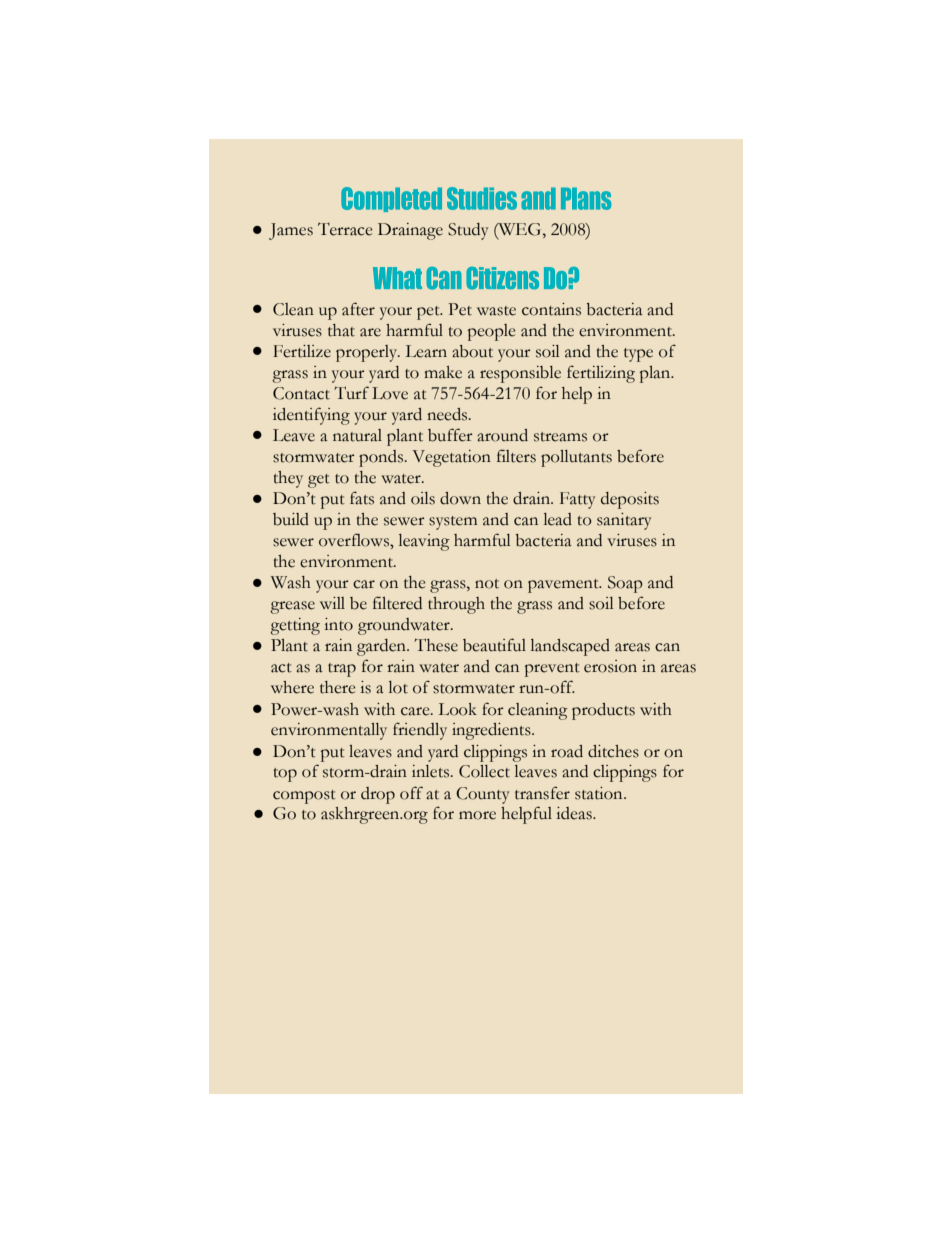 The width and height of the image is (952, 1233). I want to click on Terrace, so click(345, 229).
